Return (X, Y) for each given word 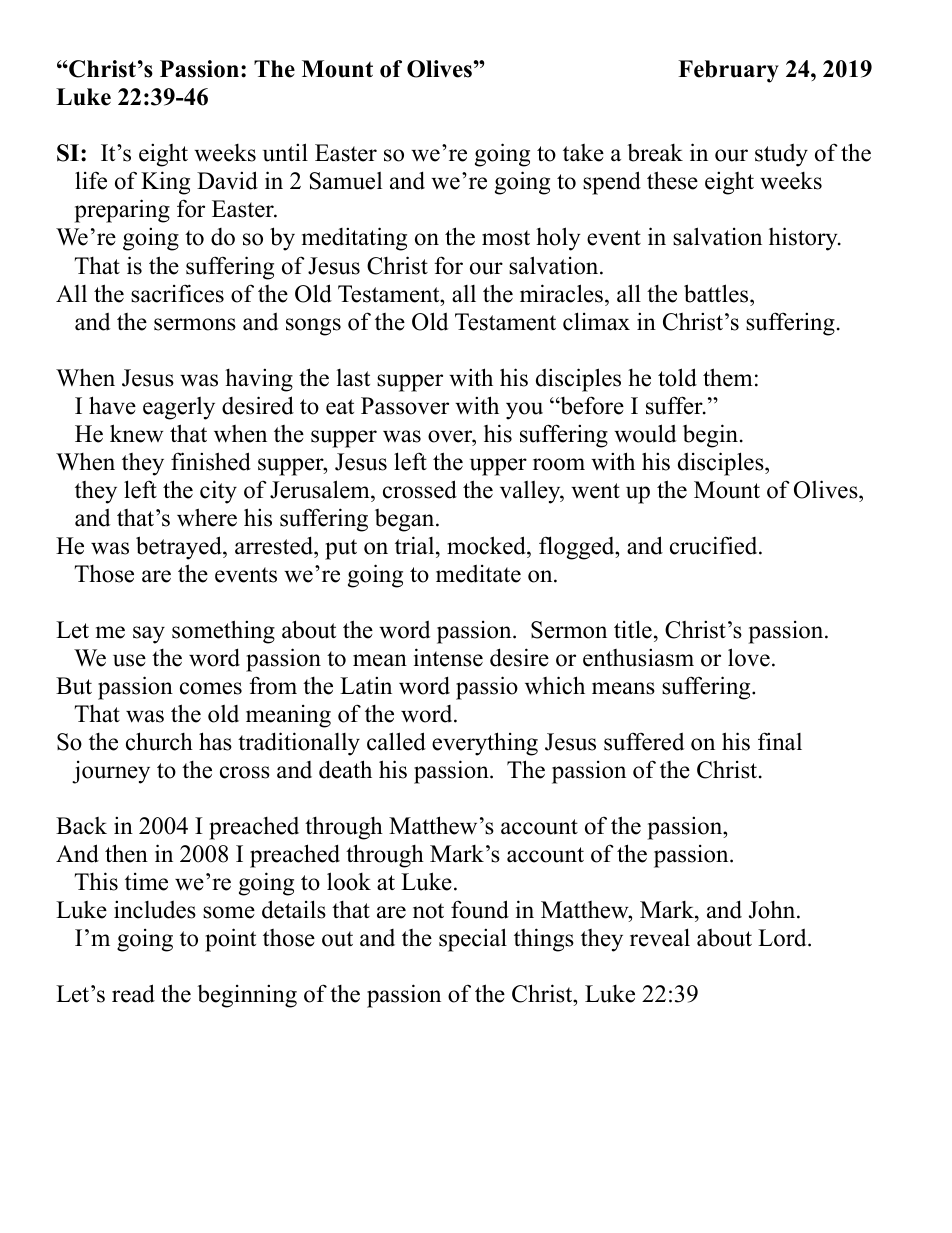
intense (448, 657)
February (728, 71)
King (165, 183)
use (129, 660)
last (353, 378)
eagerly (179, 408)
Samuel (346, 181)
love (749, 657)
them (728, 377)
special (473, 940)
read (133, 993)
